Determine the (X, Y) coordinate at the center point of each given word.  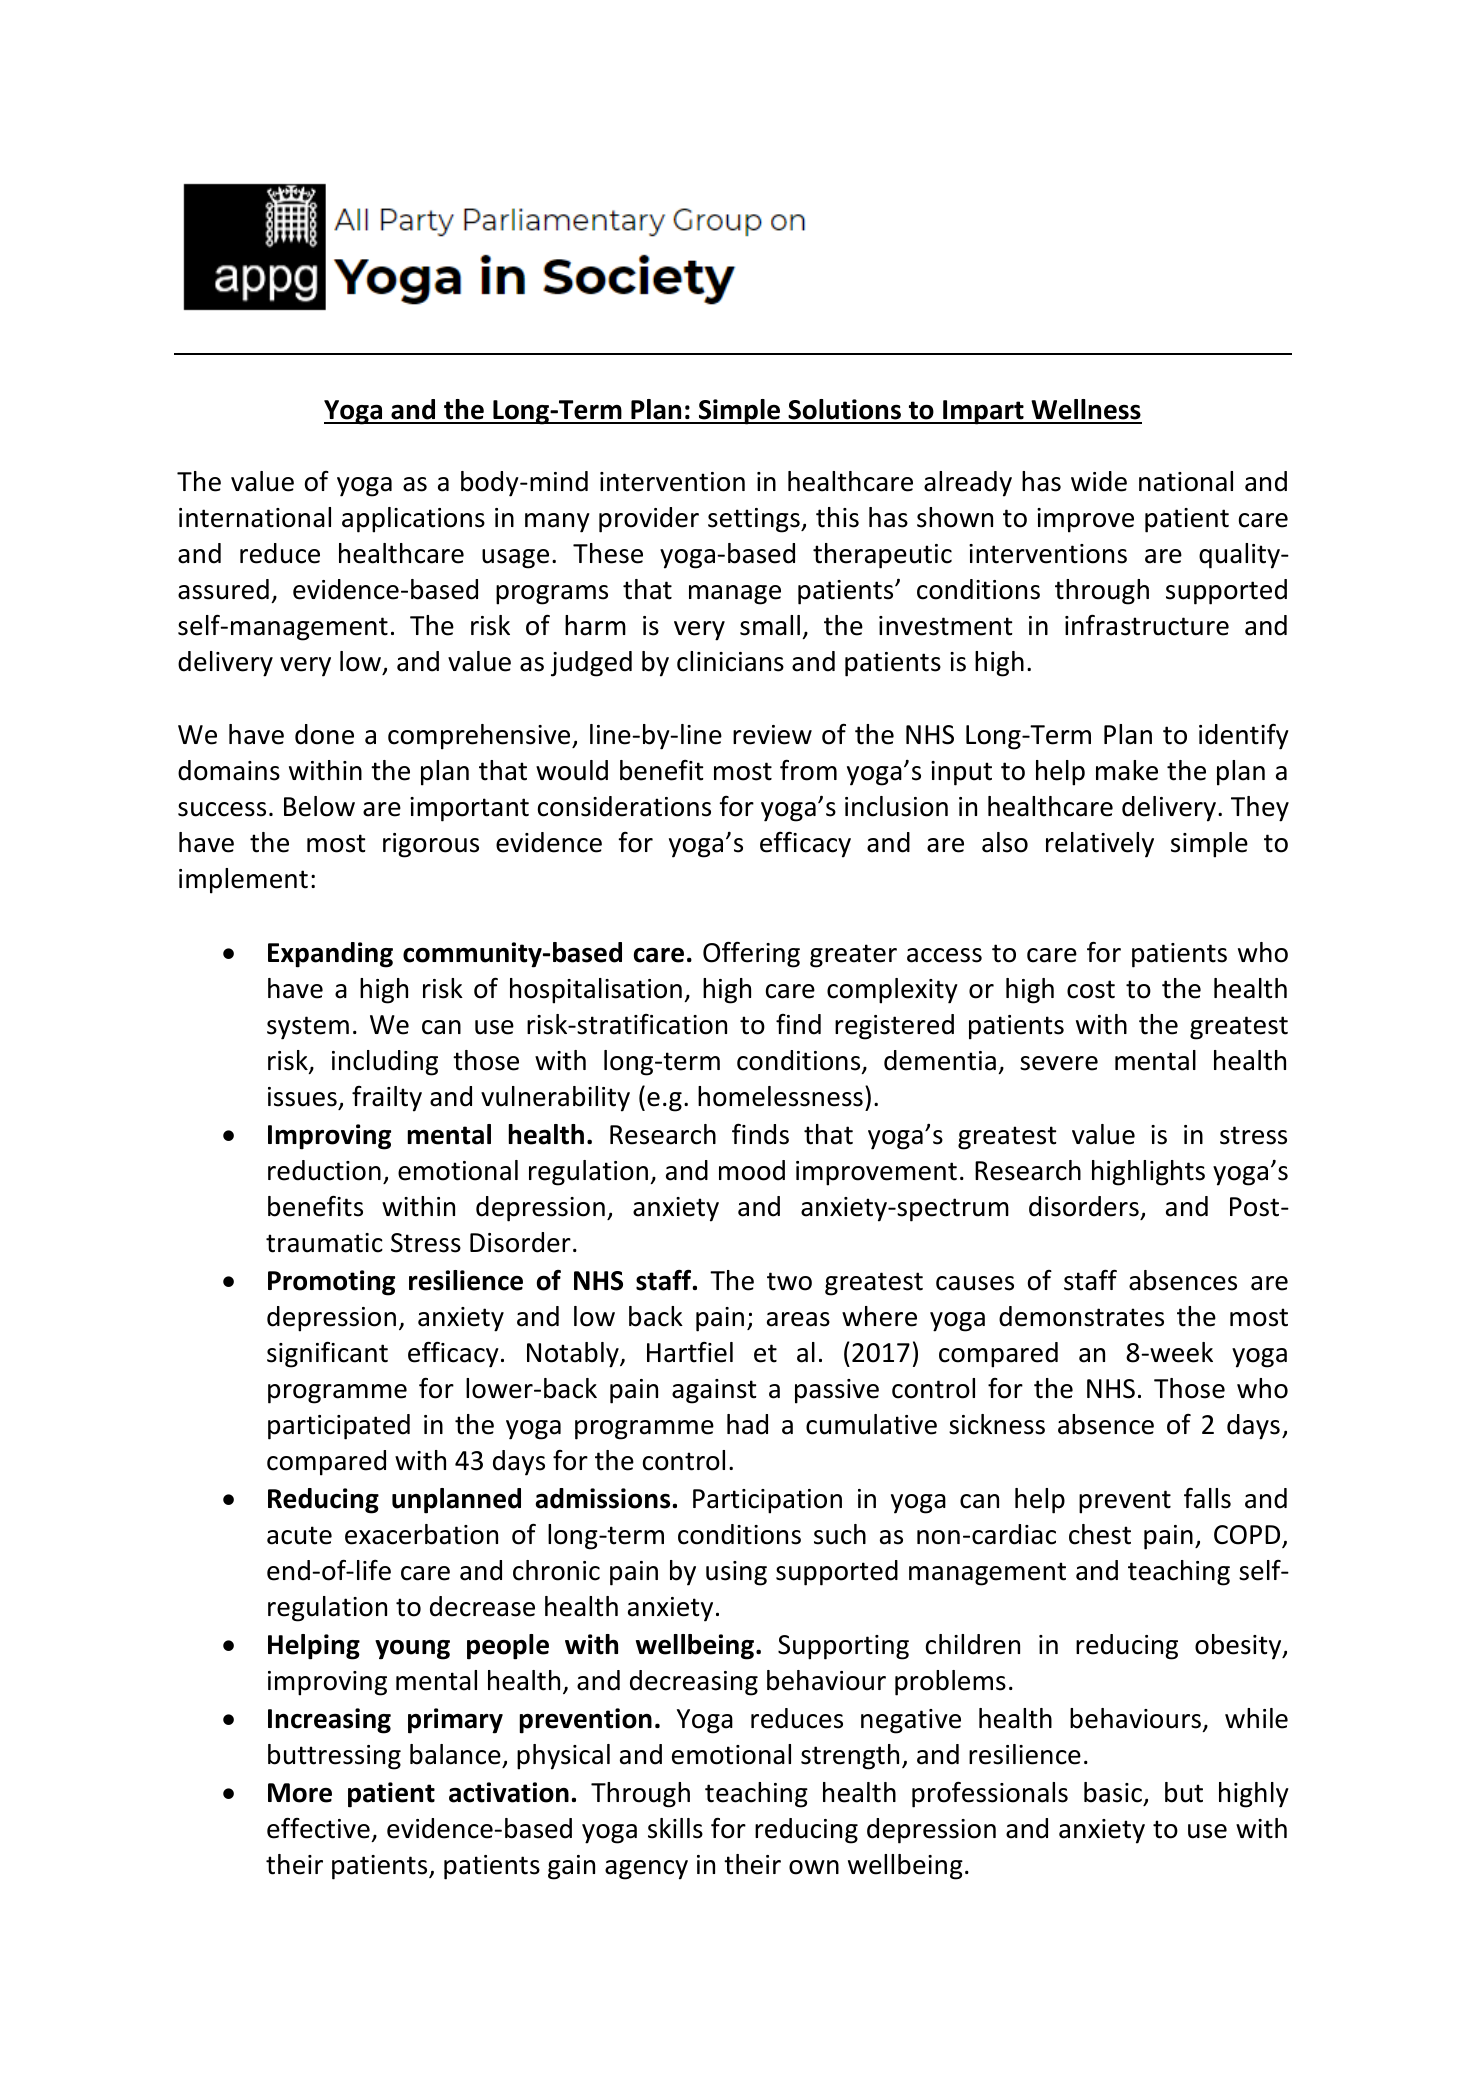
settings (755, 520)
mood (752, 1170)
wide (1099, 481)
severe (1059, 1063)
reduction (324, 1170)
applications (413, 520)
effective (318, 1828)
